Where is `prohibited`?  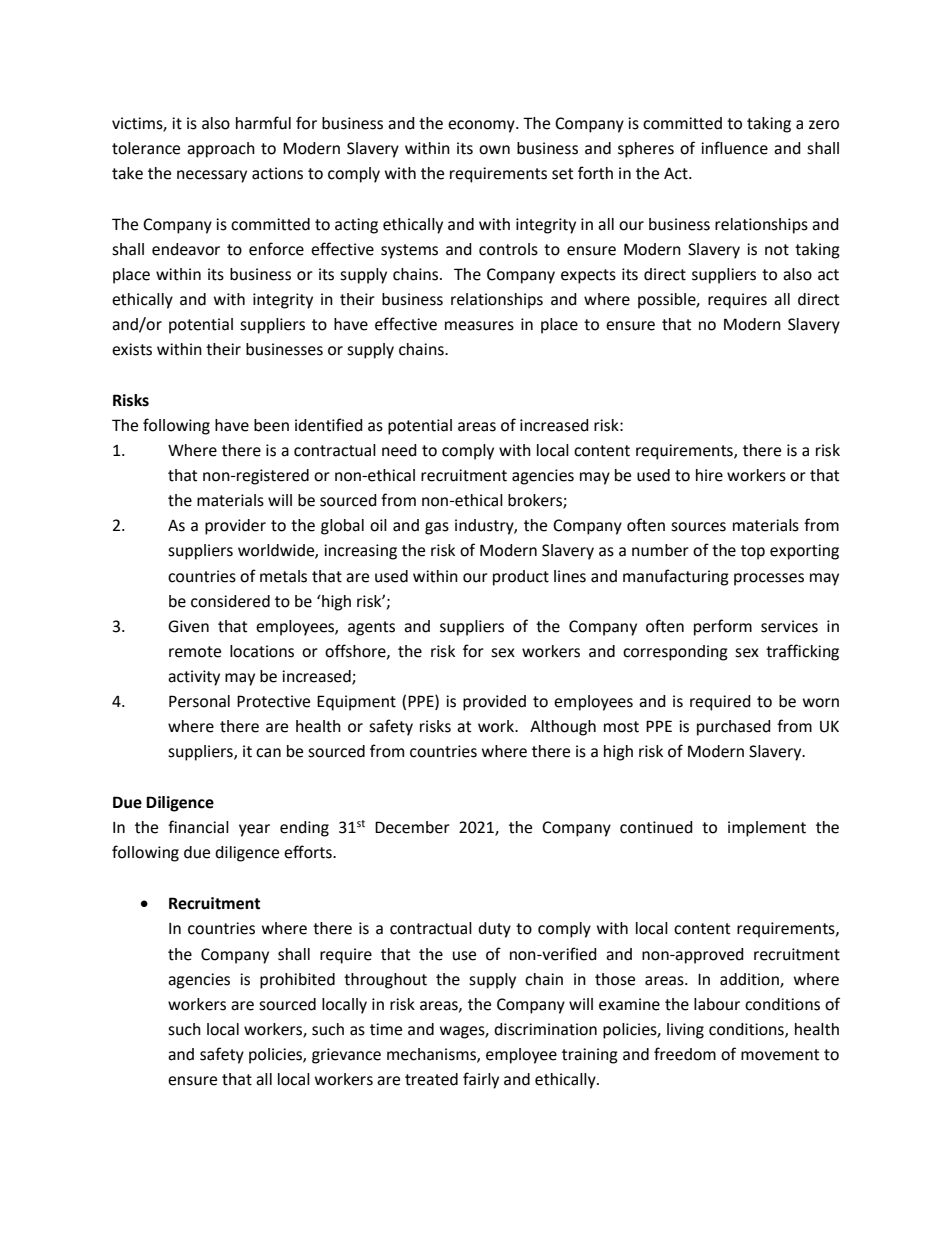
prohibited is located at coordinates (297, 981).
